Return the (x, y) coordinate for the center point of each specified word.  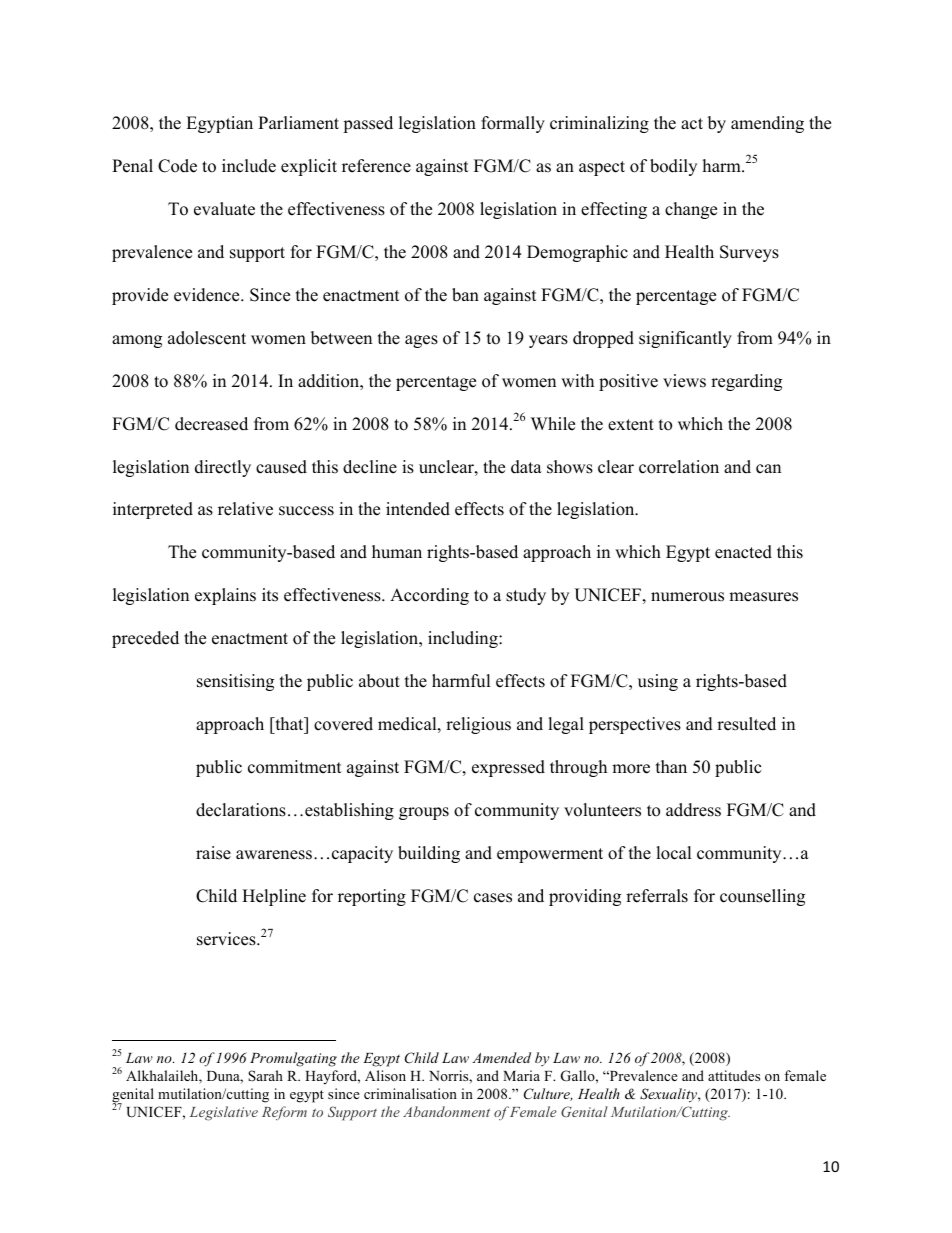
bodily (673, 167)
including (464, 639)
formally (513, 124)
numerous (687, 597)
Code (177, 166)
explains (225, 596)
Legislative (224, 1113)
